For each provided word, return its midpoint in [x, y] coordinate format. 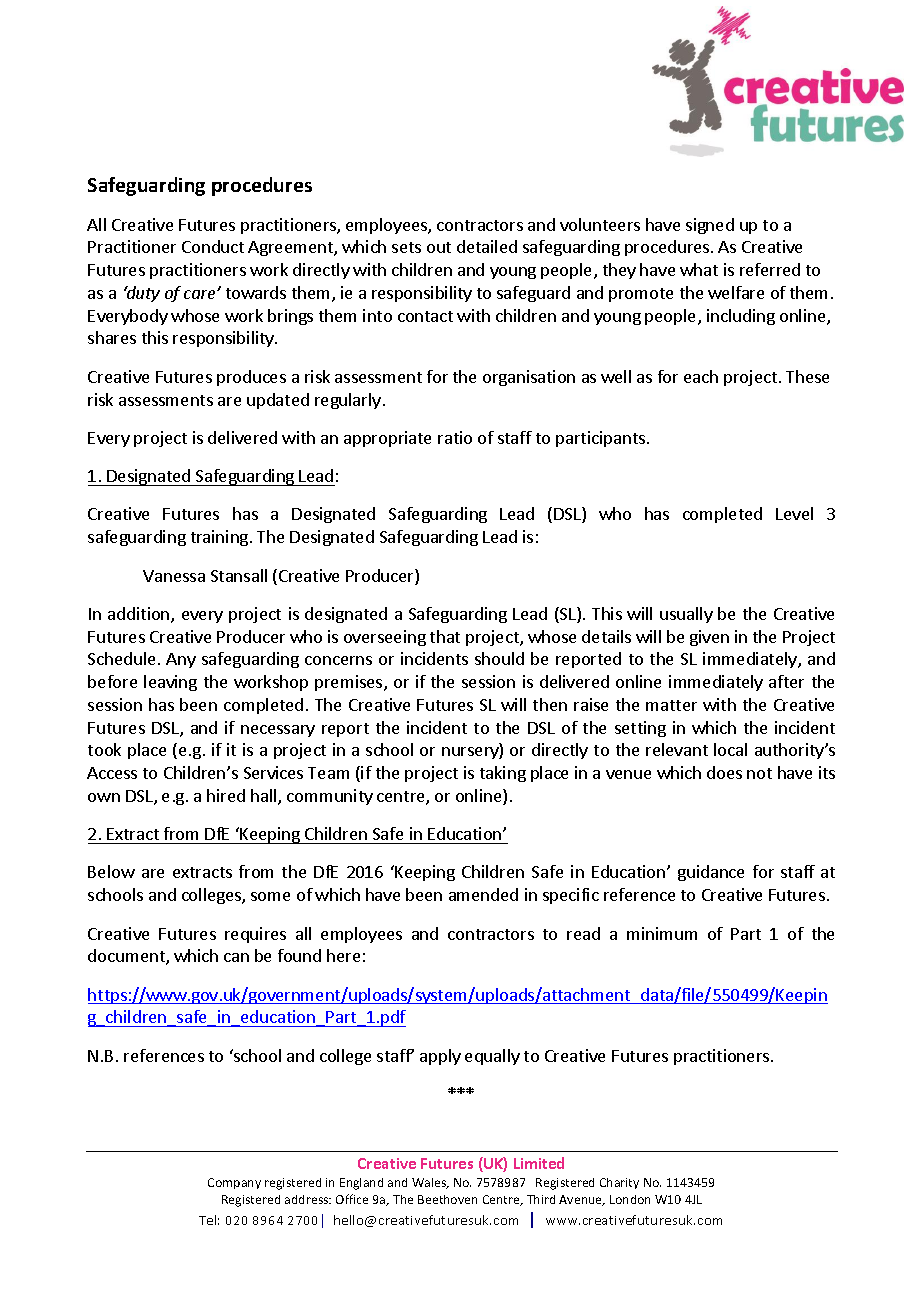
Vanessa [174, 576]
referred [770, 269]
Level [794, 513]
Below [111, 871]
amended [483, 894]
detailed [487, 246]
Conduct [213, 246]
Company [234, 1183]
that [445, 636]
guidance [711, 873]
